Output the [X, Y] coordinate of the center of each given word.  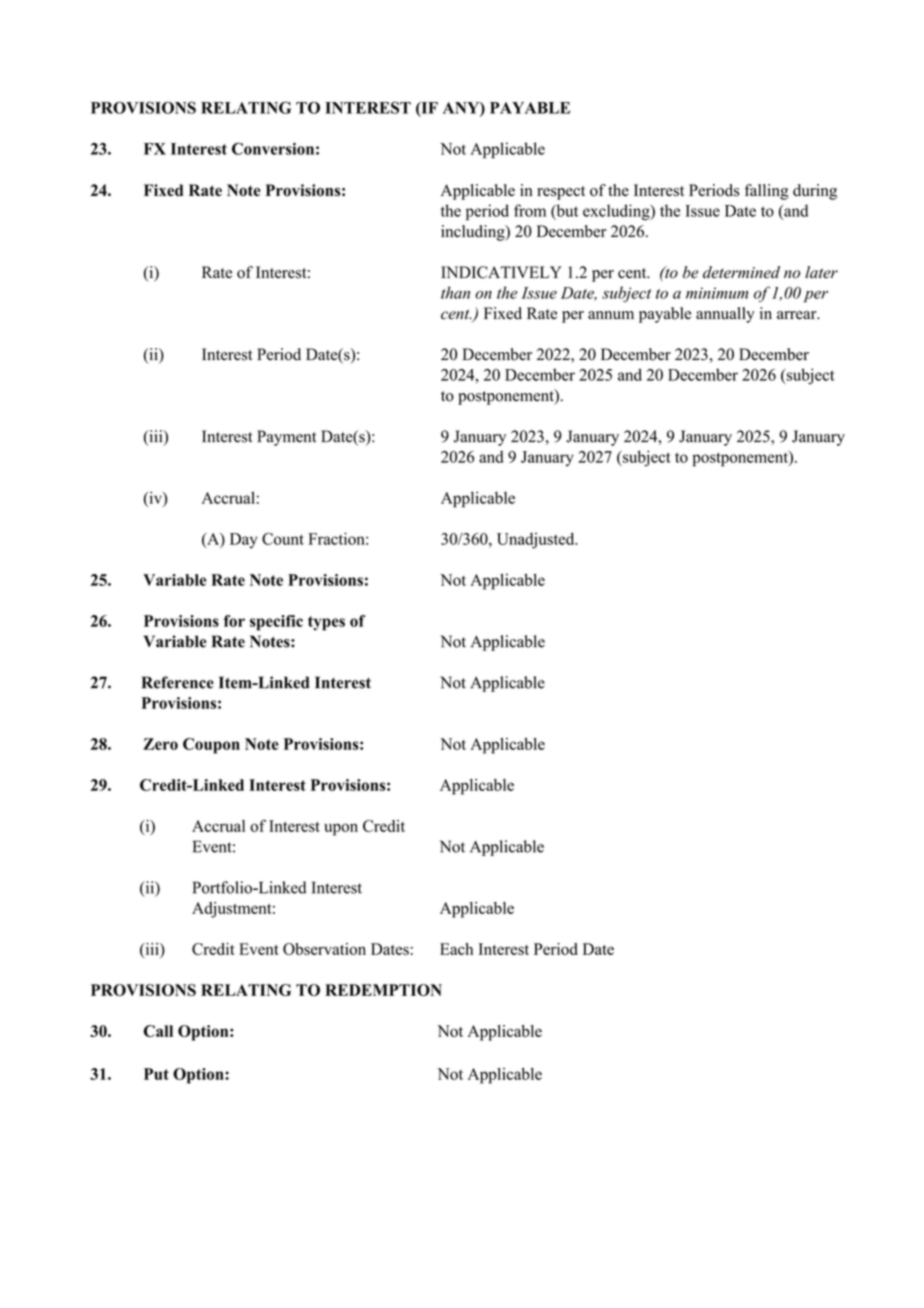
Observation [324, 949]
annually [725, 315]
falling [767, 192]
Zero [160, 744]
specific [276, 623]
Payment [286, 438]
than [455, 292]
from [530, 210]
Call [158, 1031]
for [234, 621]
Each [456, 949]
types [326, 623]
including [474, 233]
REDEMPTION [383, 990]
